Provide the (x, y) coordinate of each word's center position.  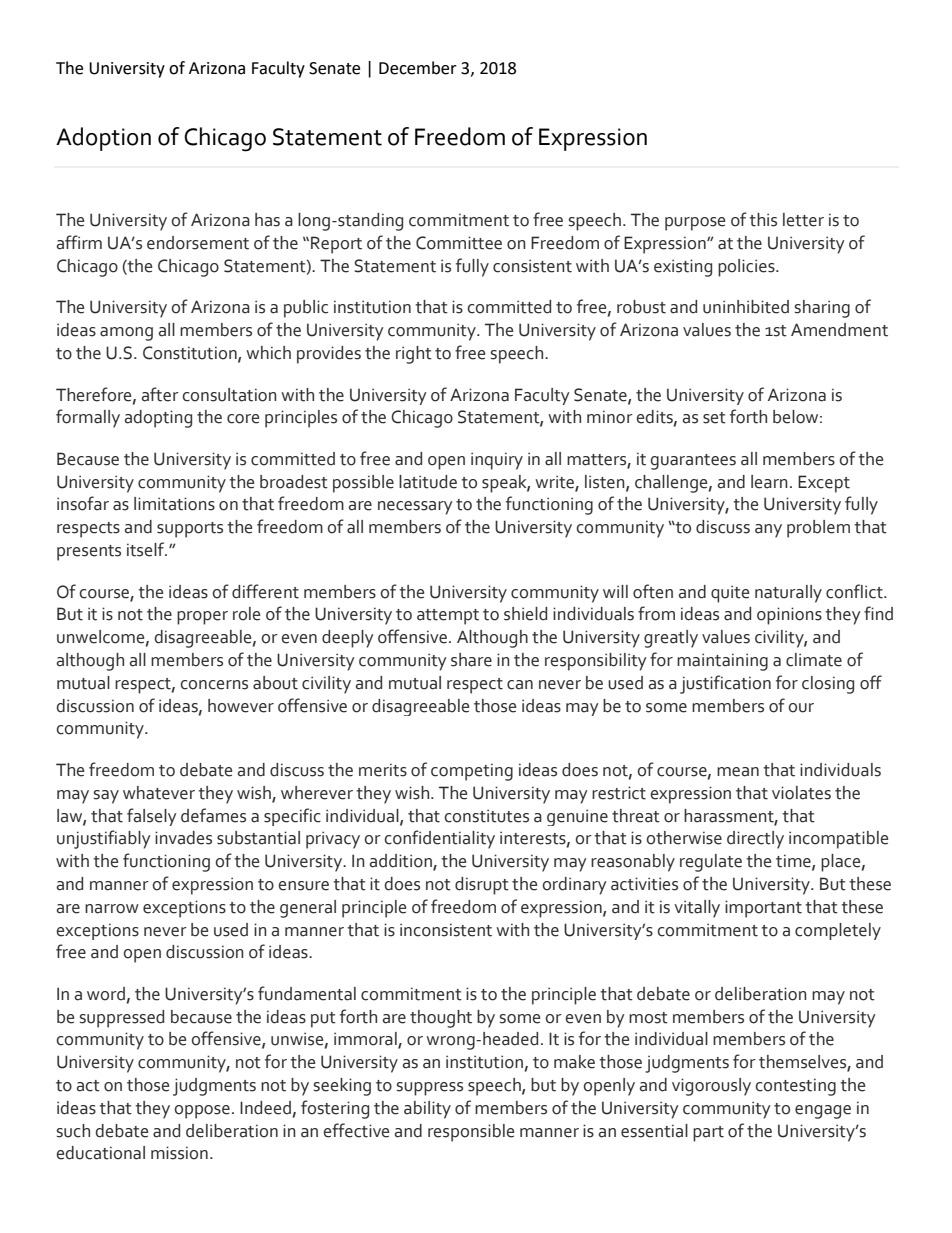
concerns (214, 685)
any (768, 531)
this (763, 220)
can (520, 685)
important (763, 909)
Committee (459, 243)
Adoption (103, 139)
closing (828, 685)
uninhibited (746, 307)
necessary (415, 508)
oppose (202, 1112)
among (126, 334)
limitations (174, 504)
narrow (112, 909)
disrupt (482, 886)
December (418, 68)
